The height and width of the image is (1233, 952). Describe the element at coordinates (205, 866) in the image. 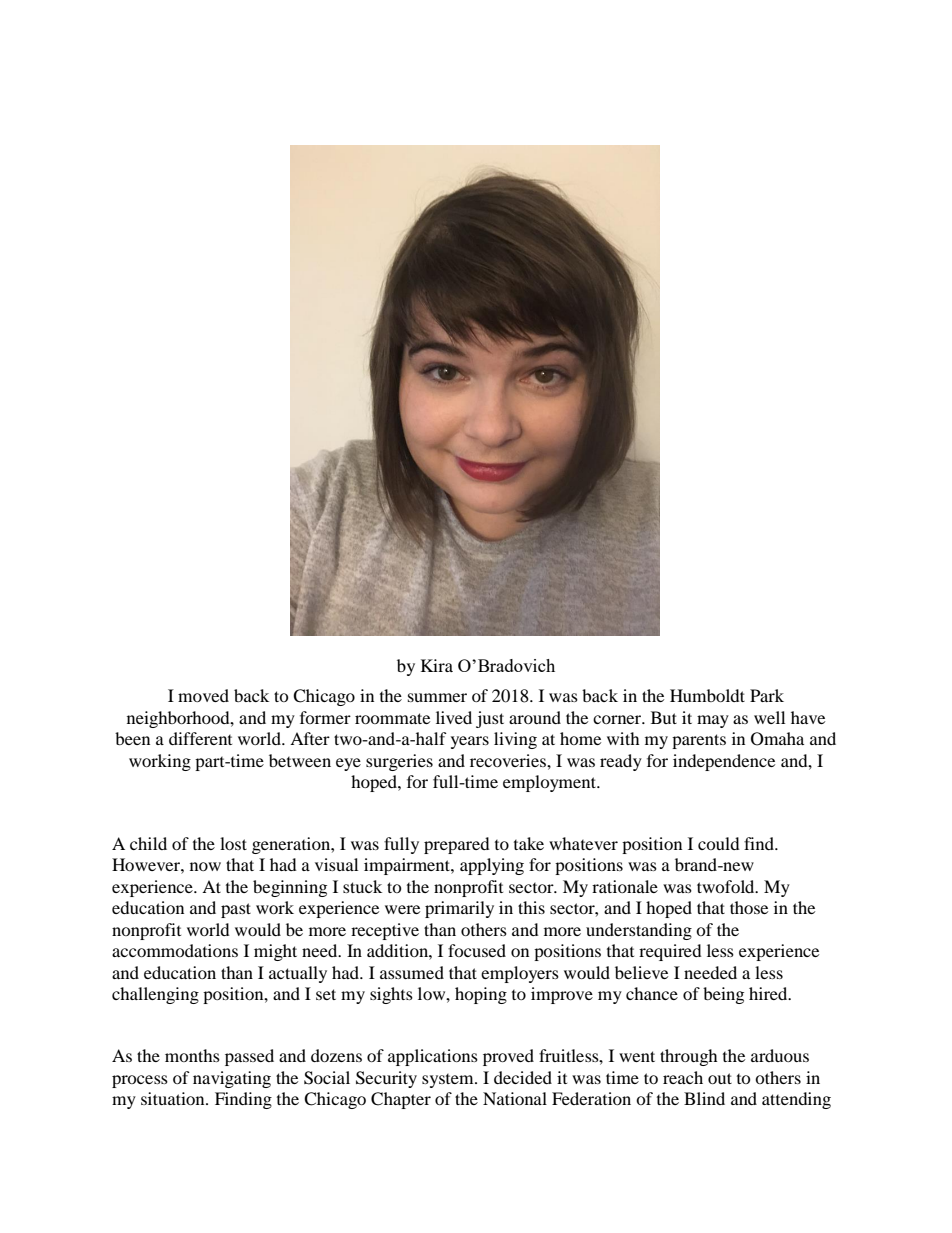

I see `now` at that location.
